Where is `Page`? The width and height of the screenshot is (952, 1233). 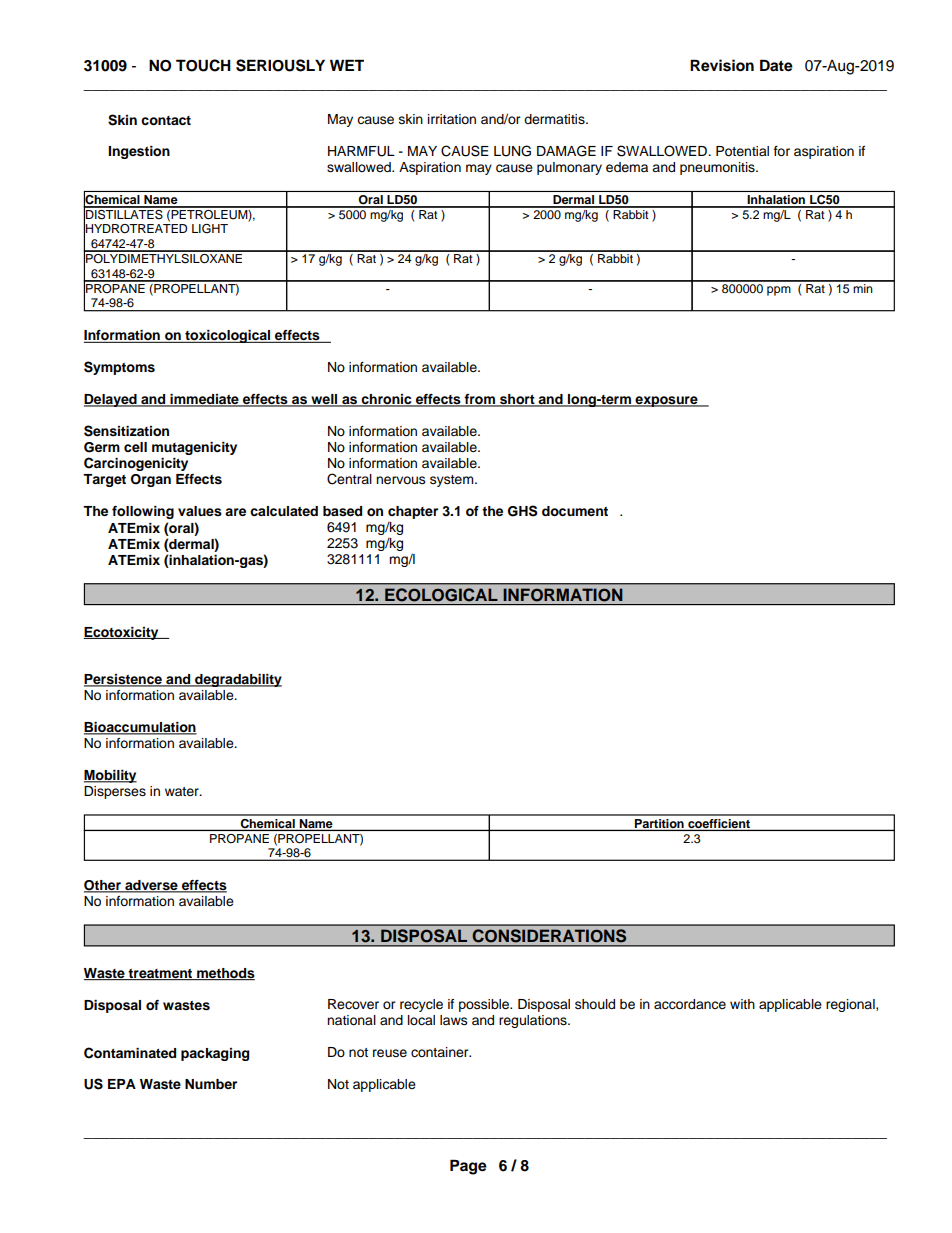
Page is located at coordinates (468, 1167).
